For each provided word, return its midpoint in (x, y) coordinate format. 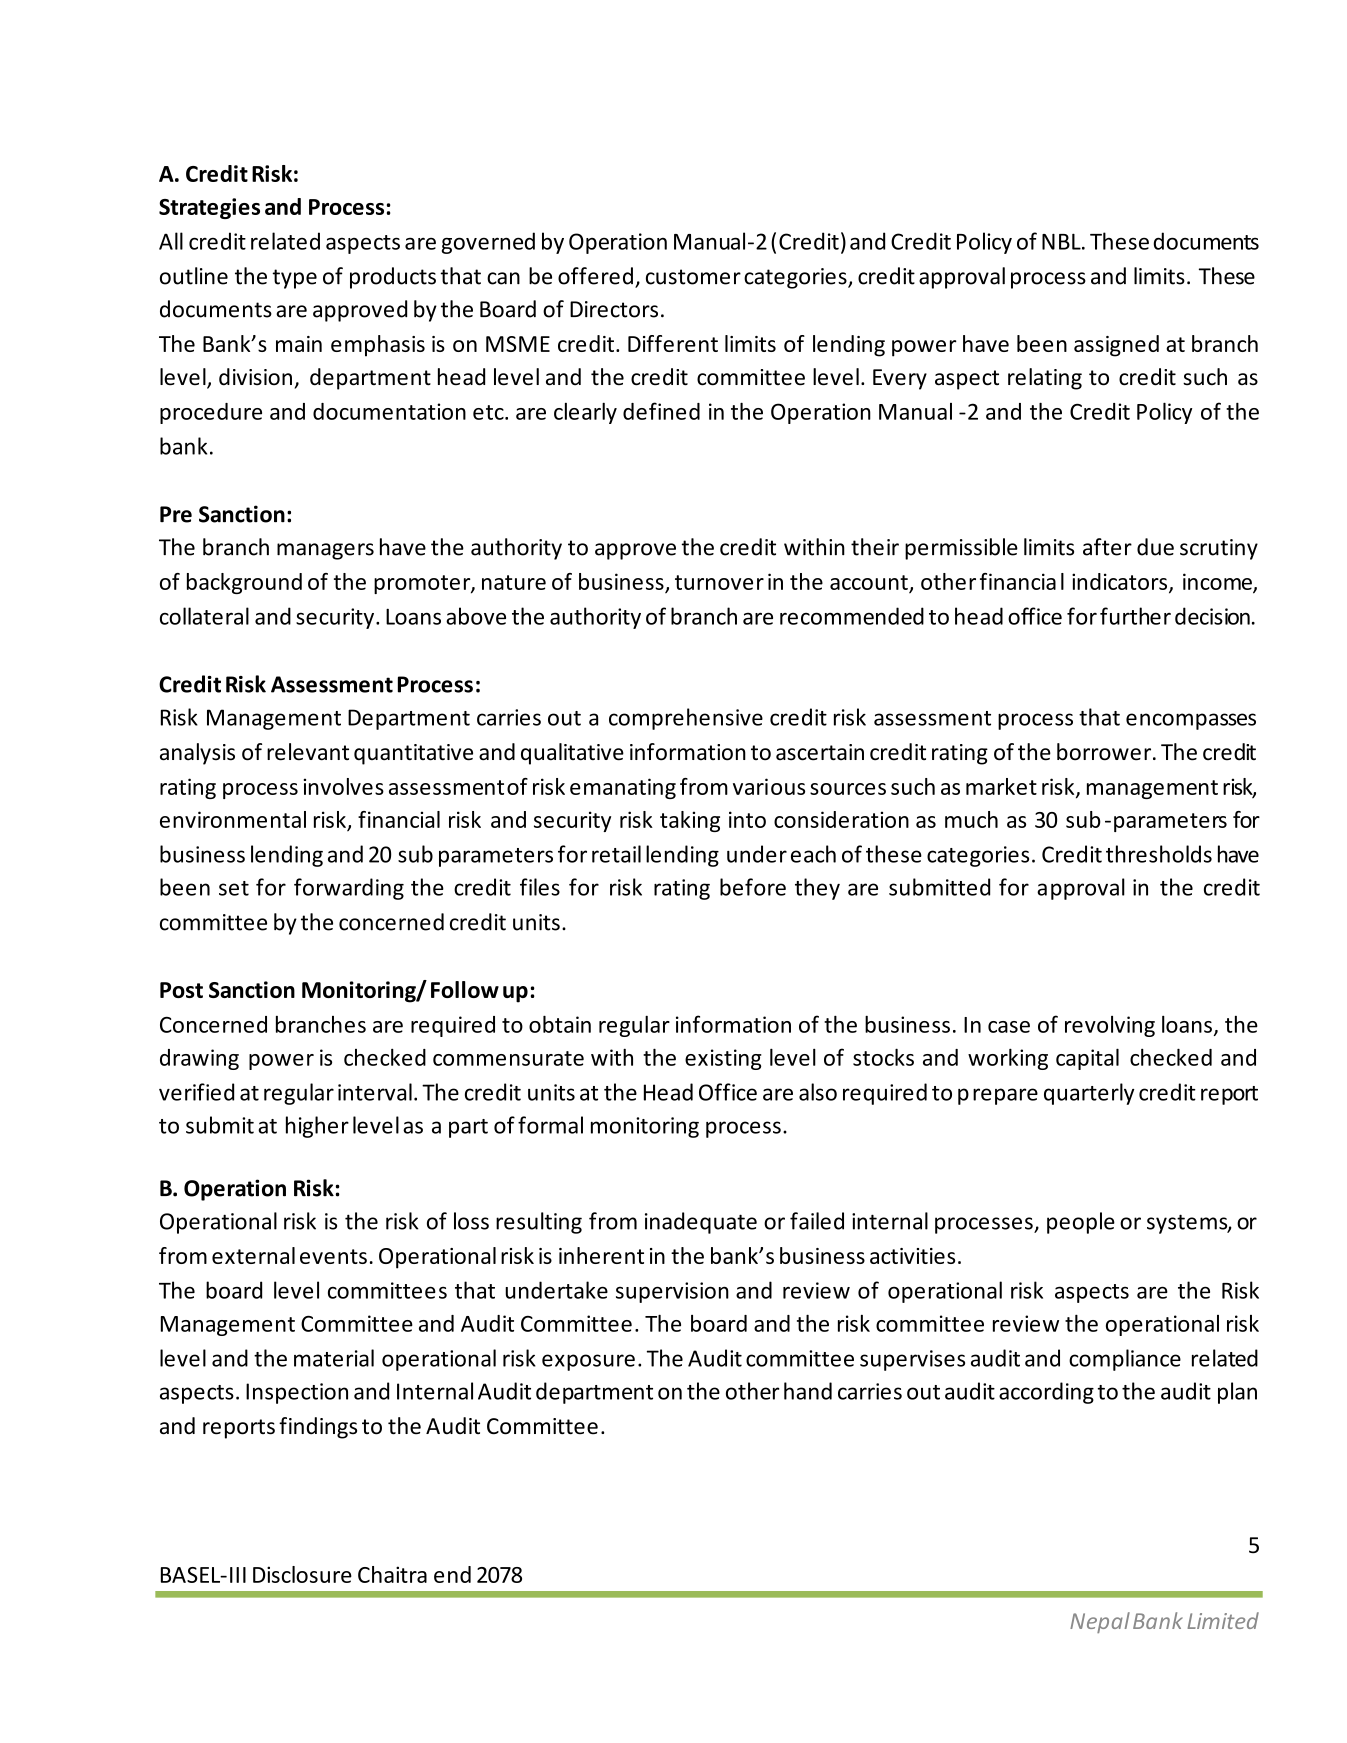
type (294, 279)
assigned (1116, 346)
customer (693, 277)
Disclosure (302, 1574)
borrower (1105, 752)
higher (317, 1127)
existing (723, 1059)
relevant (308, 752)
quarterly (1089, 1094)
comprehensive (686, 719)
